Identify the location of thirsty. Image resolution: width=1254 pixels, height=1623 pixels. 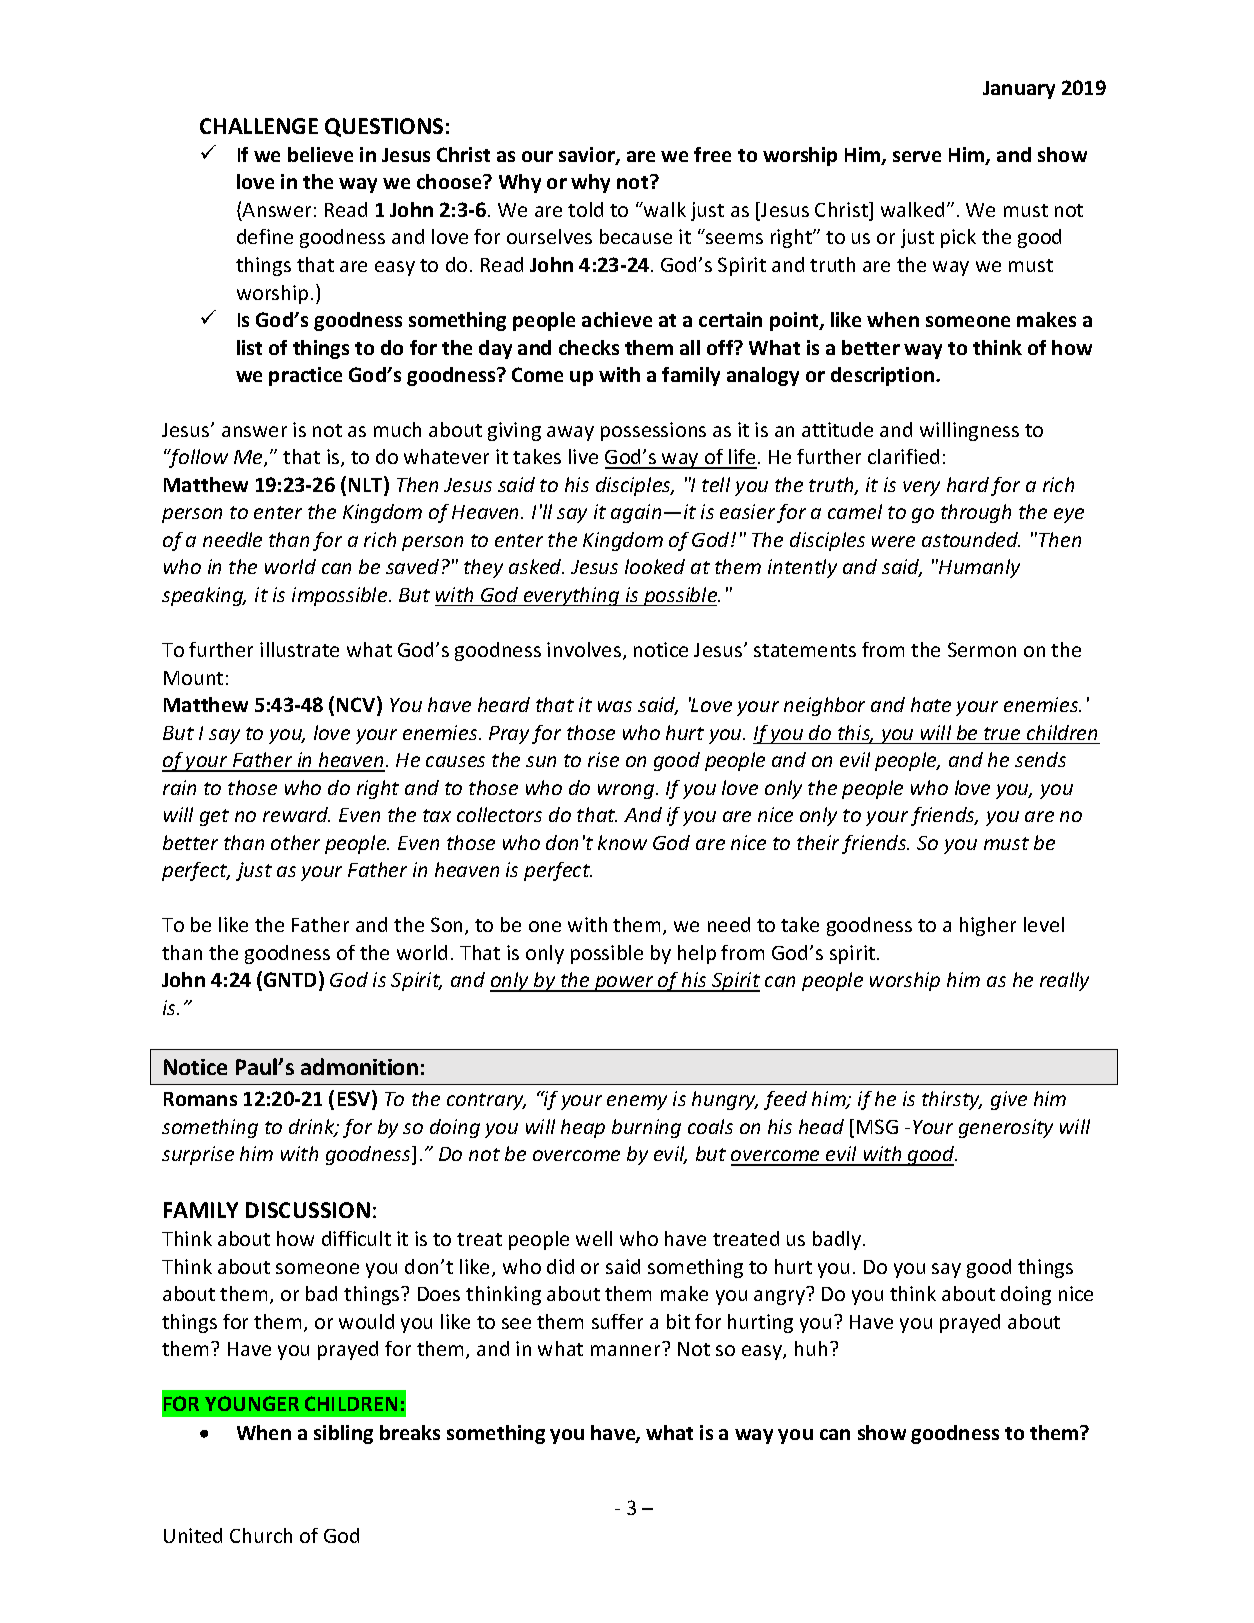
(952, 1100).
